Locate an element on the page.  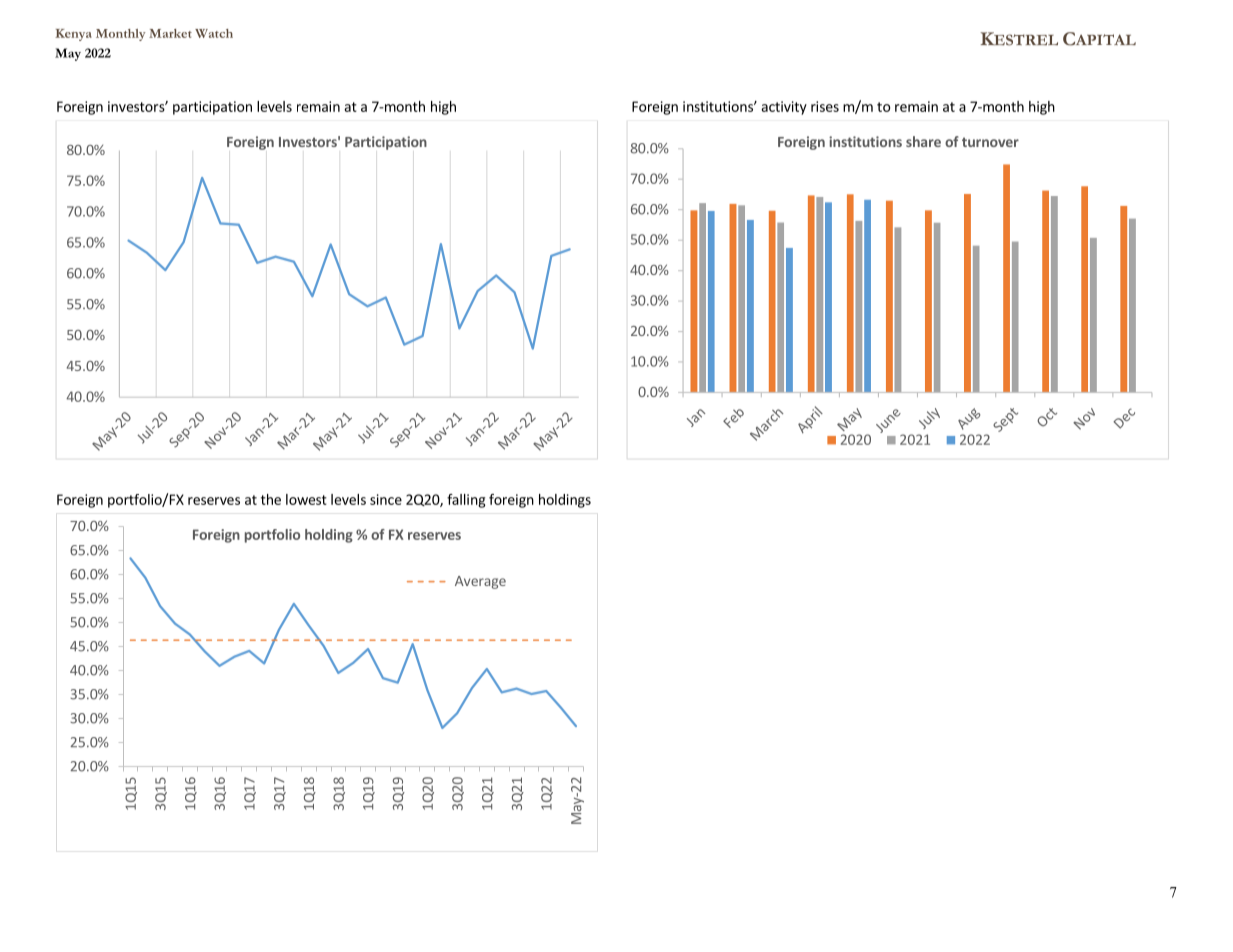
the is located at coordinates (271, 499).
